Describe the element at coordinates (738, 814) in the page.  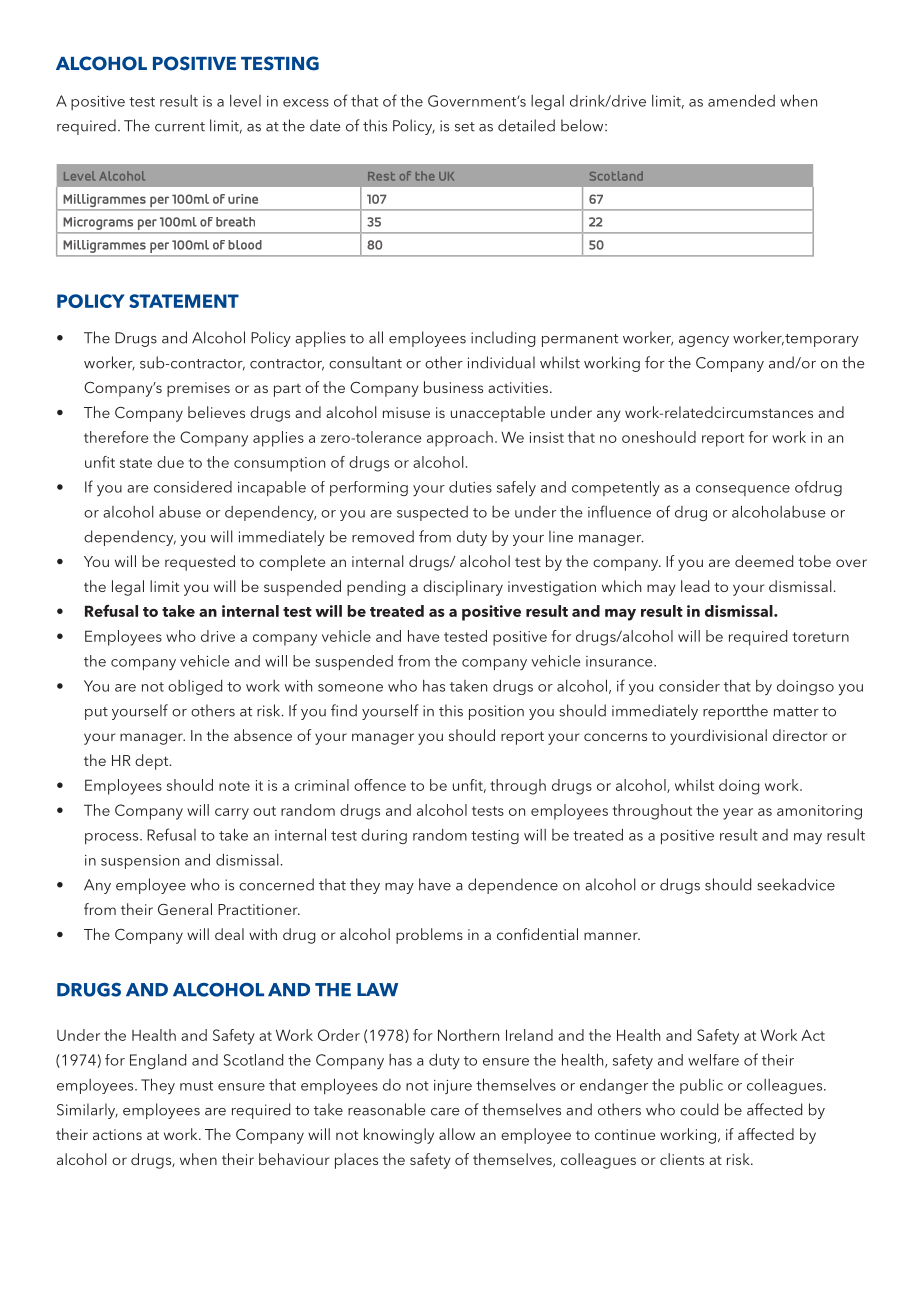
I see `year` at that location.
